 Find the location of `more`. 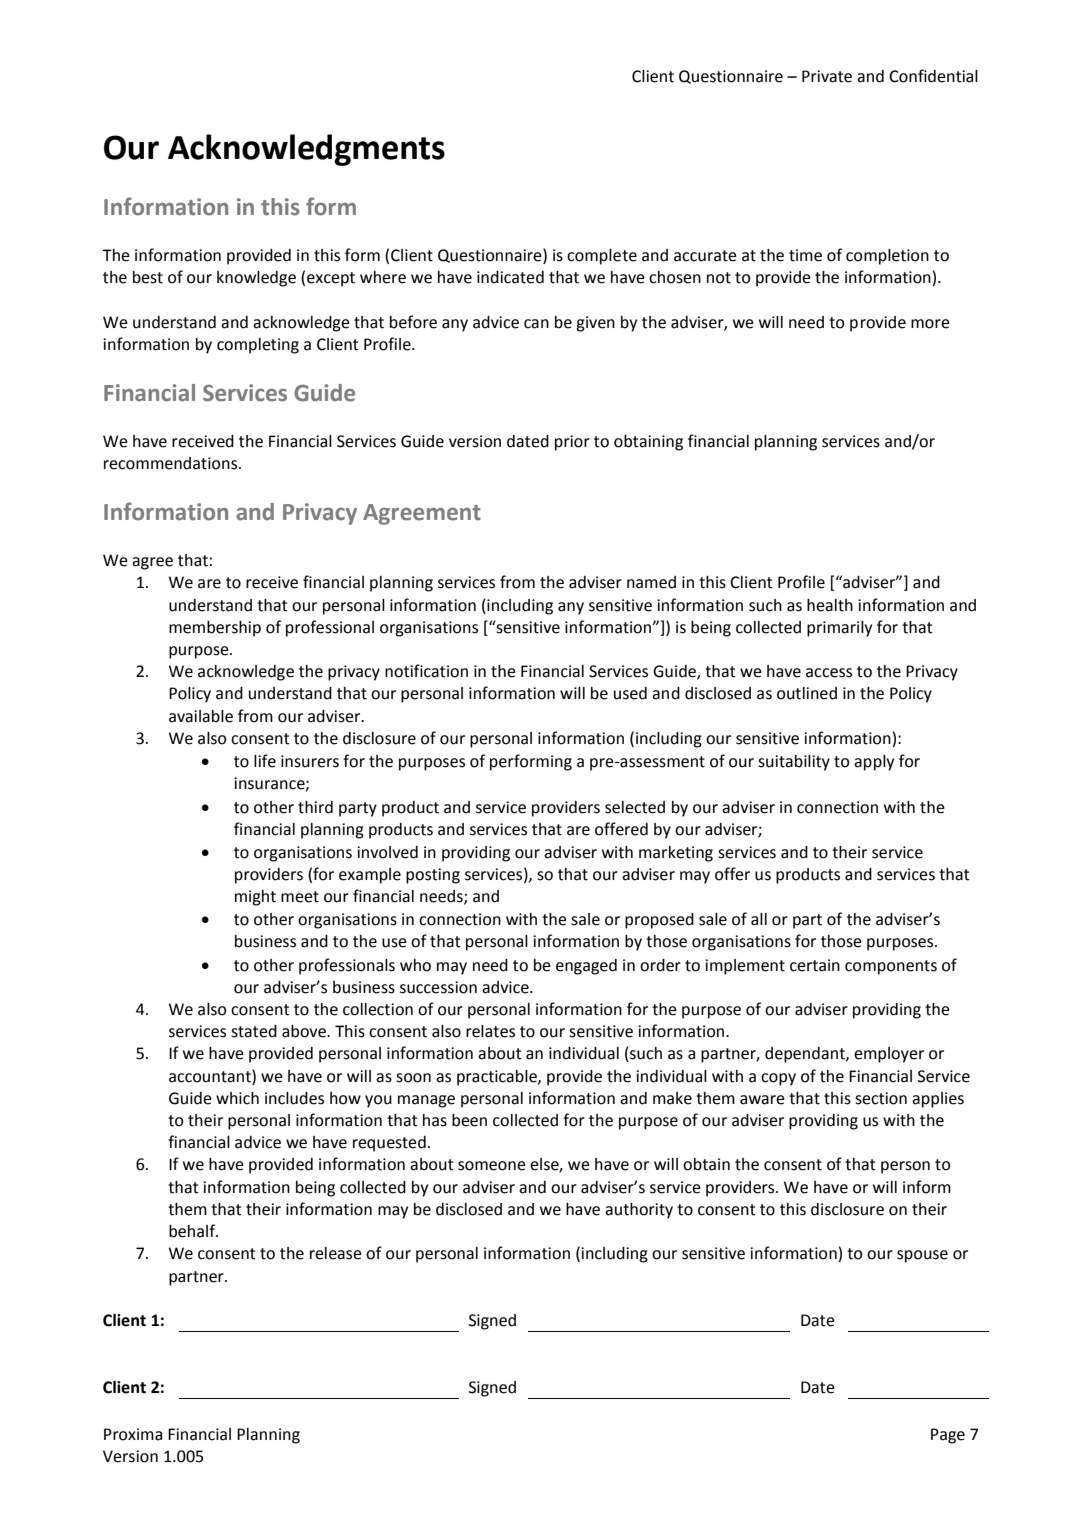

more is located at coordinates (930, 324).
